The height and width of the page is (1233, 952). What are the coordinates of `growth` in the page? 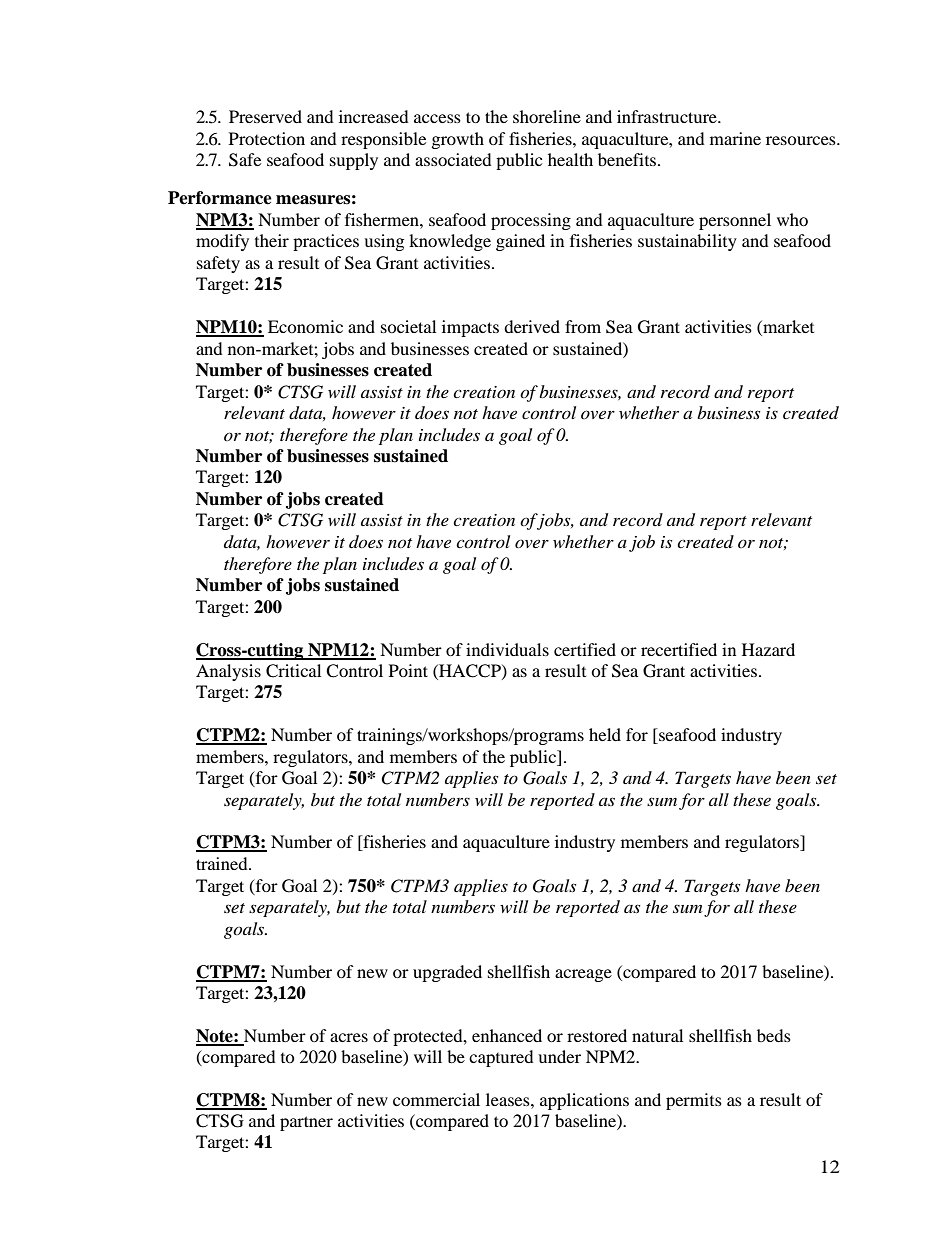 It's located at (458, 140).
